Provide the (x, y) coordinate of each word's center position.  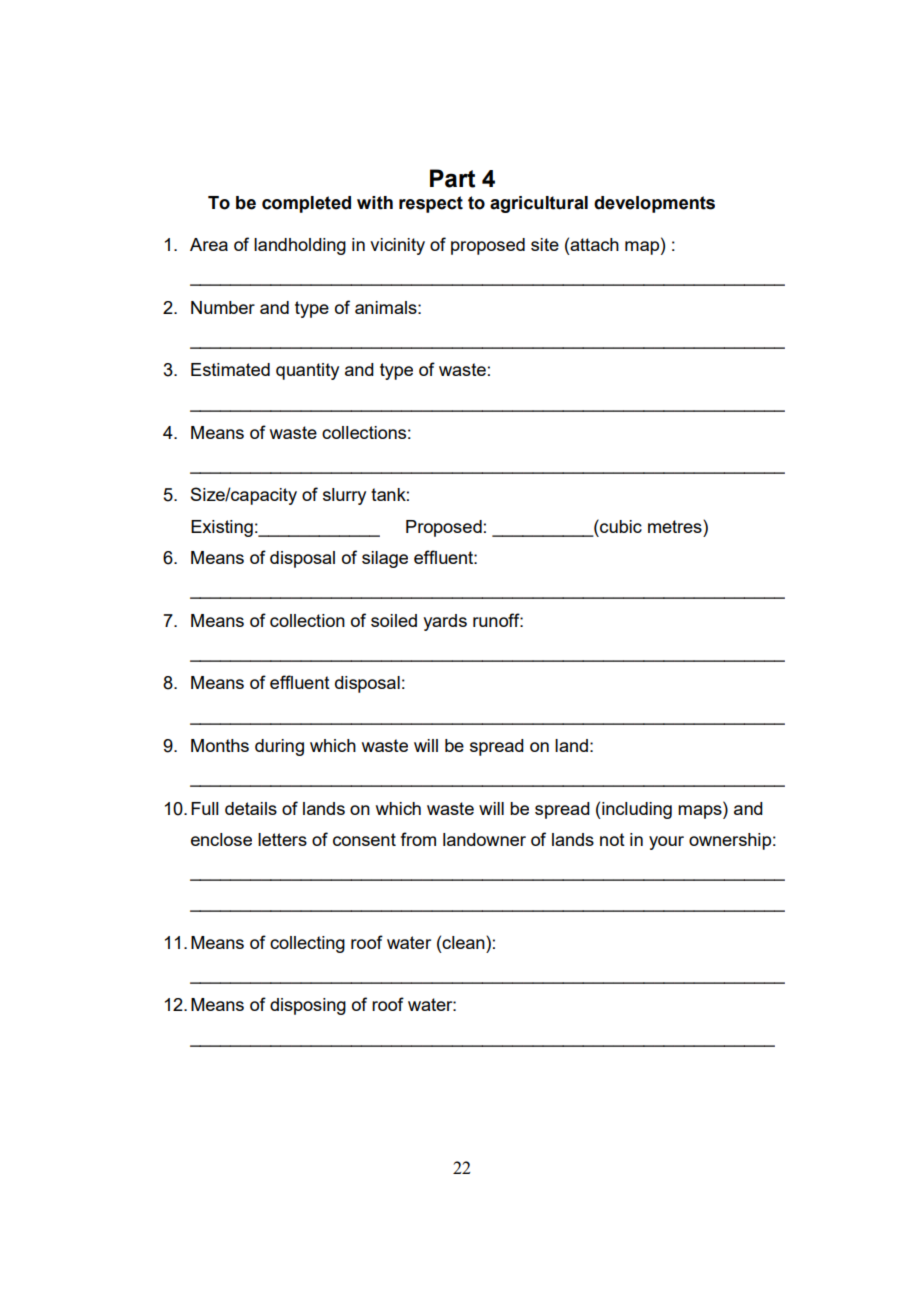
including (636, 810)
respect (431, 204)
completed (306, 204)
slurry (344, 496)
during (279, 747)
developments (654, 204)
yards (445, 622)
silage (385, 559)
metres (676, 526)
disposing (308, 1006)
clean (464, 942)
